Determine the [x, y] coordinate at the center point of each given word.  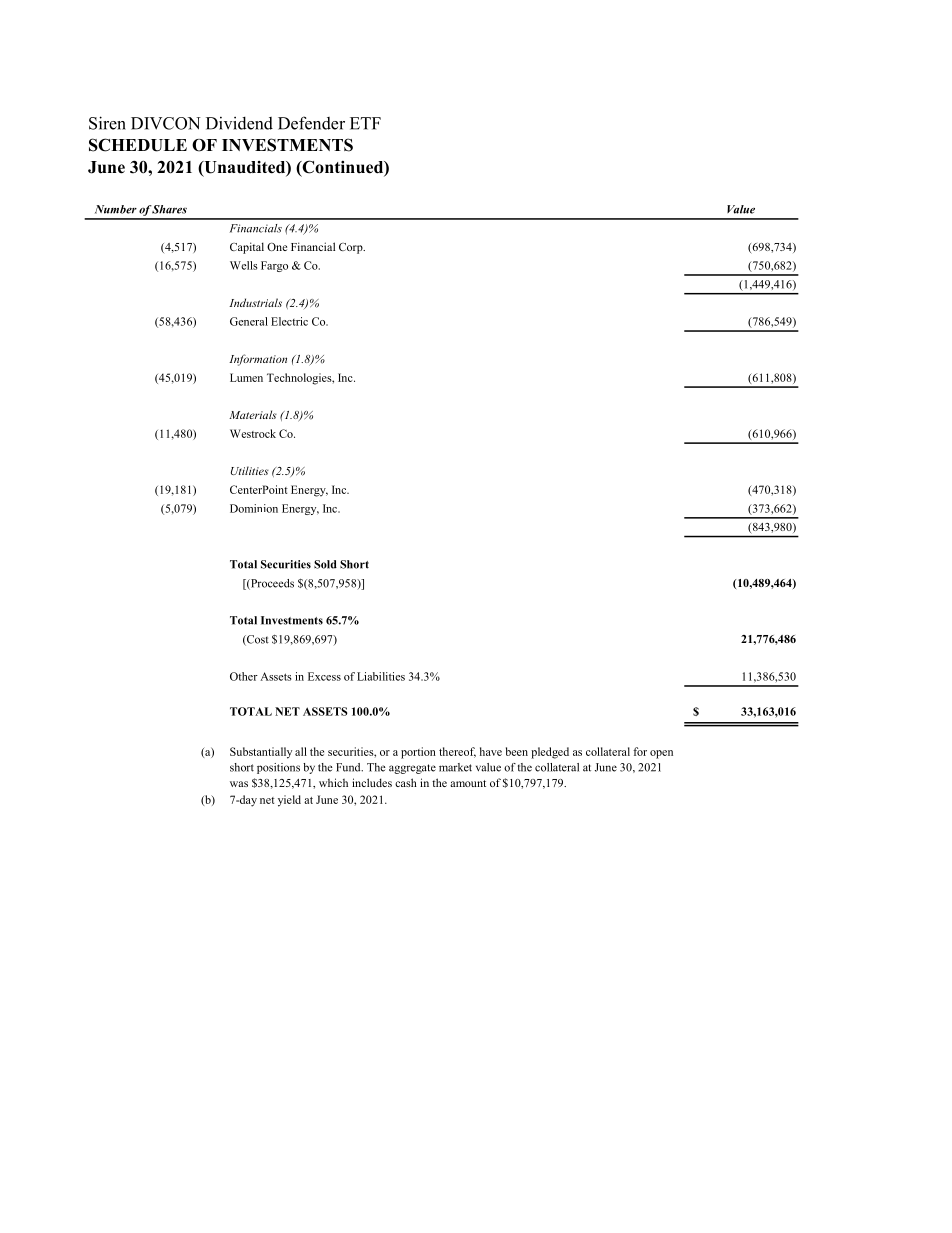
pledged [550, 753]
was [239, 784]
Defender [311, 123]
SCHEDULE [138, 145]
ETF [365, 123]
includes [372, 782]
